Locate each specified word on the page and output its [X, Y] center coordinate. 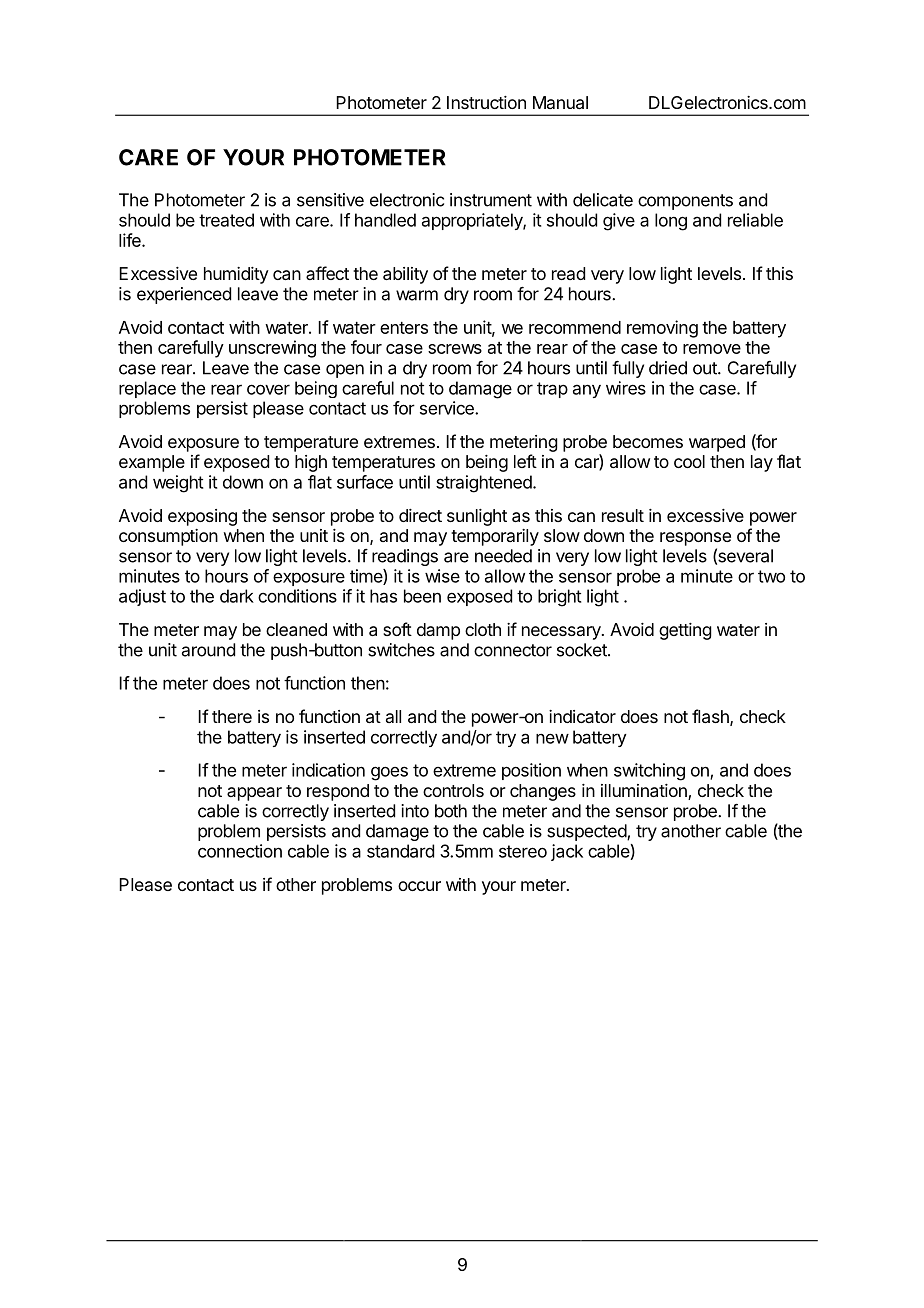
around [208, 650]
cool [689, 461]
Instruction [486, 102]
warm [417, 295]
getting [685, 631]
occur [419, 886]
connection [240, 851]
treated [226, 220]
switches [401, 650]
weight [178, 484]
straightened [485, 484]
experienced [184, 295]
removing [662, 329]
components [685, 202]
